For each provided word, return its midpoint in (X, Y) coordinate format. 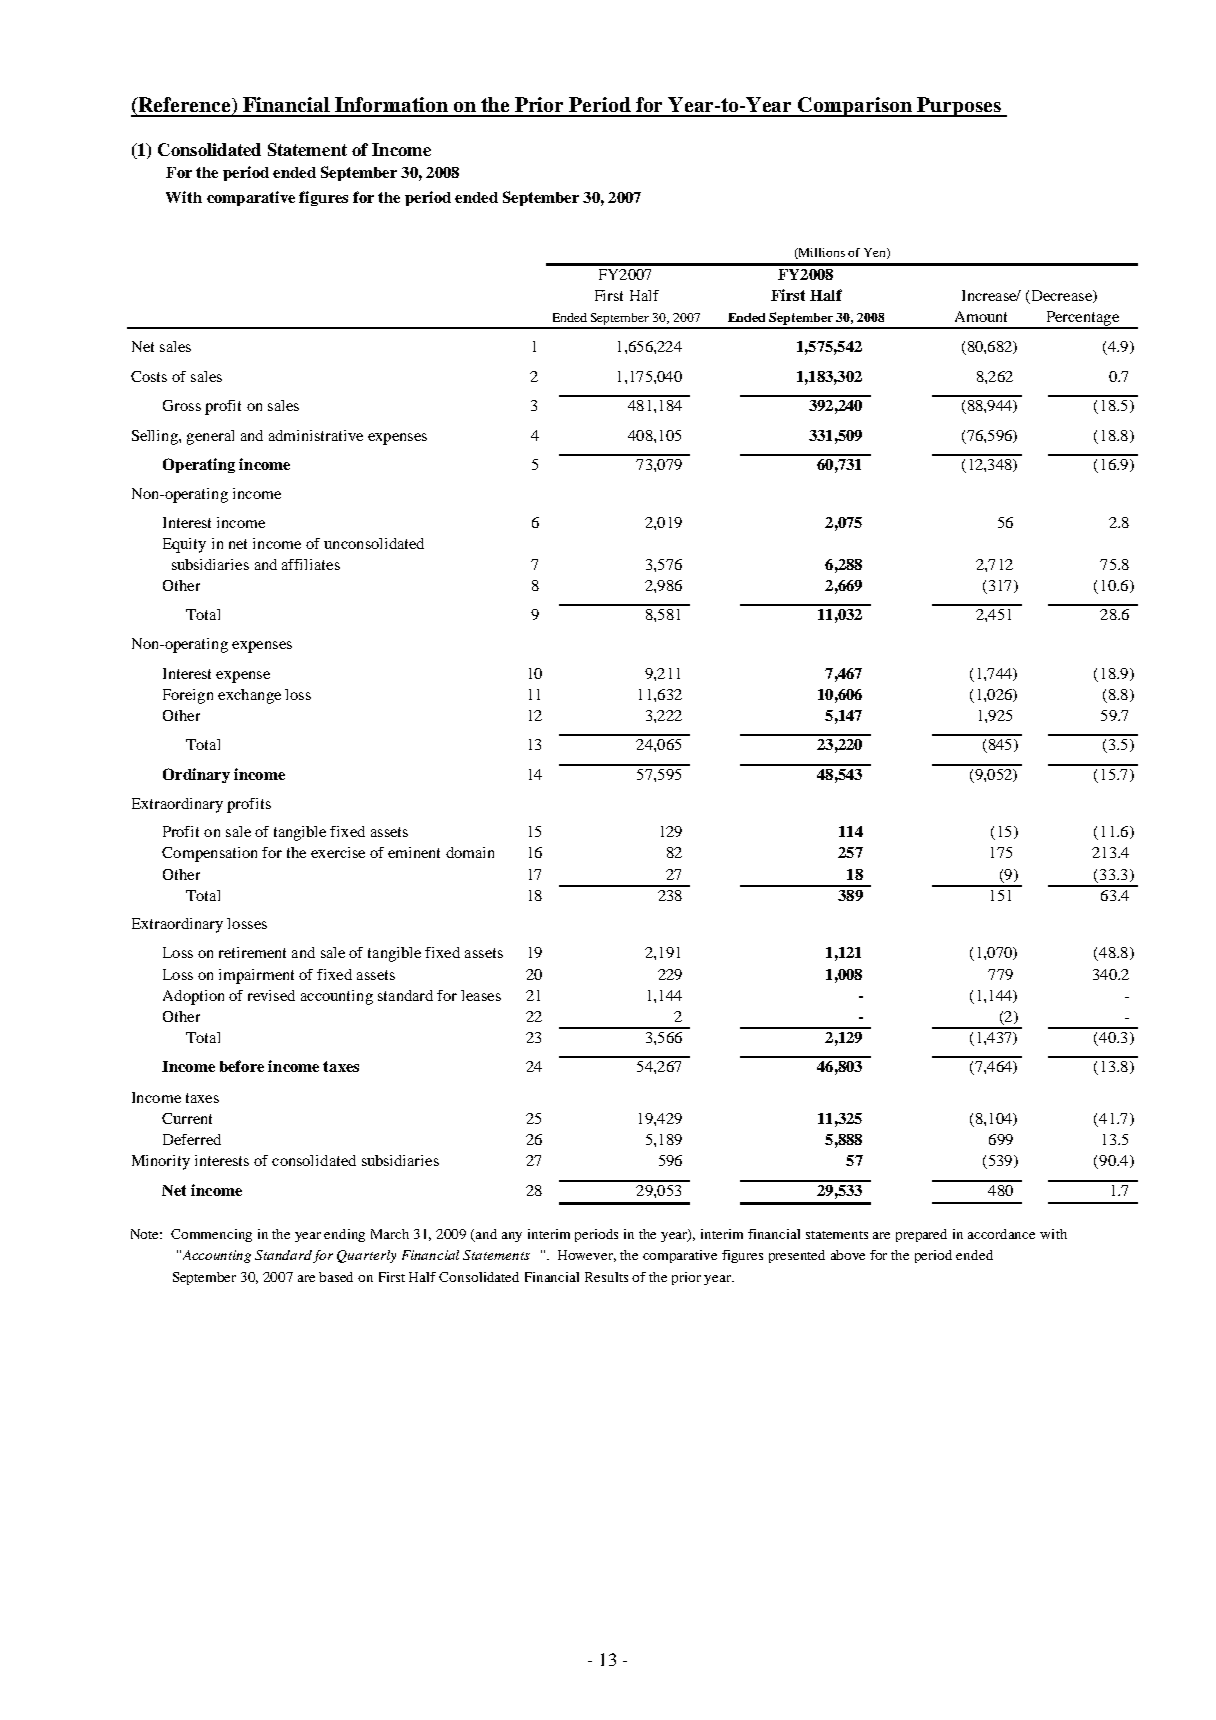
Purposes (959, 107)
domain (470, 852)
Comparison (855, 107)
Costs (149, 376)
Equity (184, 545)
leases (481, 995)
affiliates (311, 564)
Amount (981, 316)
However (587, 1256)
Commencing (211, 1235)
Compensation (209, 854)
